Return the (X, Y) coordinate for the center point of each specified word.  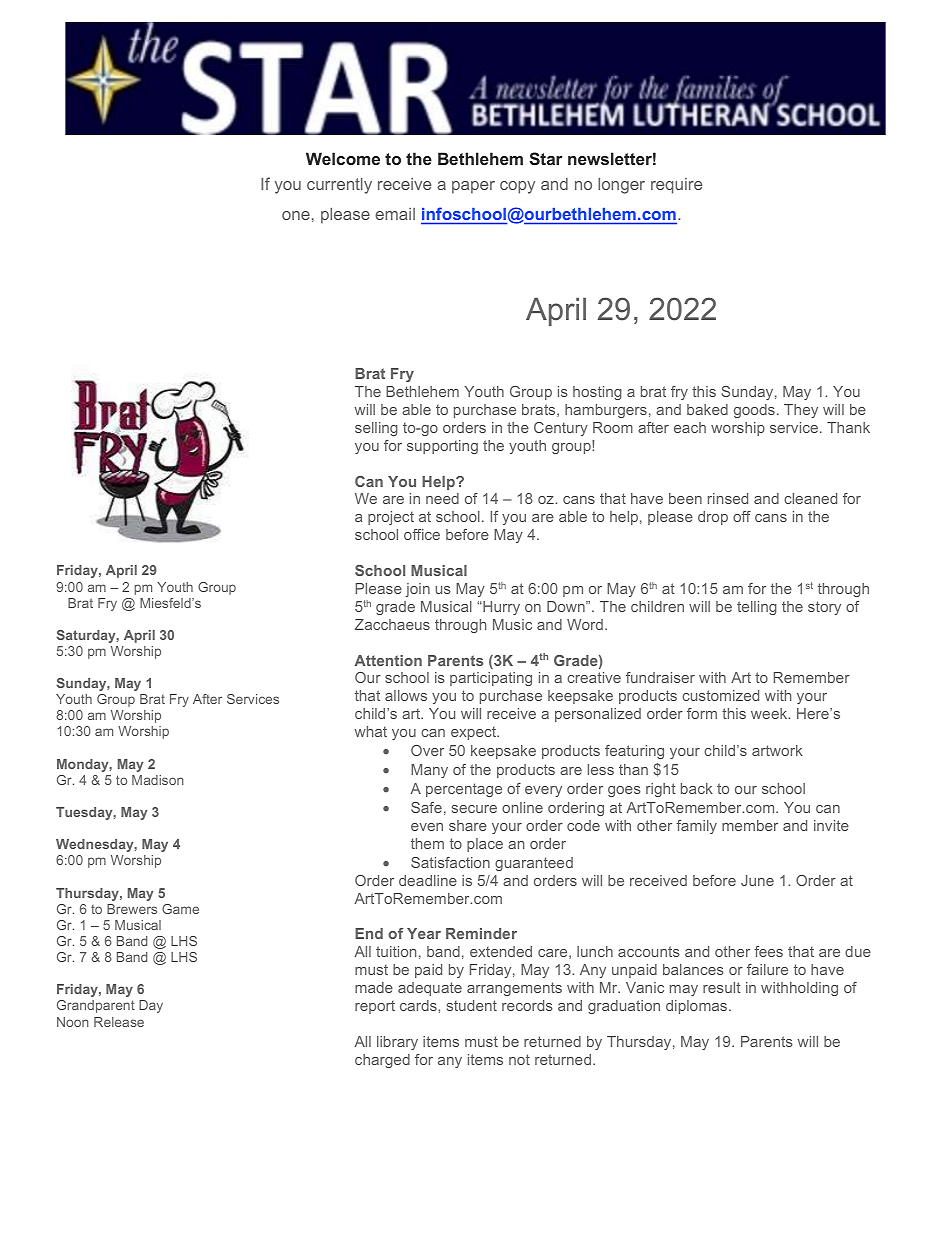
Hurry (500, 608)
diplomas (698, 1007)
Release (119, 1022)
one (296, 215)
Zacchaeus (392, 624)
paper (473, 187)
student (472, 1005)
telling (757, 608)
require (676, 186)
